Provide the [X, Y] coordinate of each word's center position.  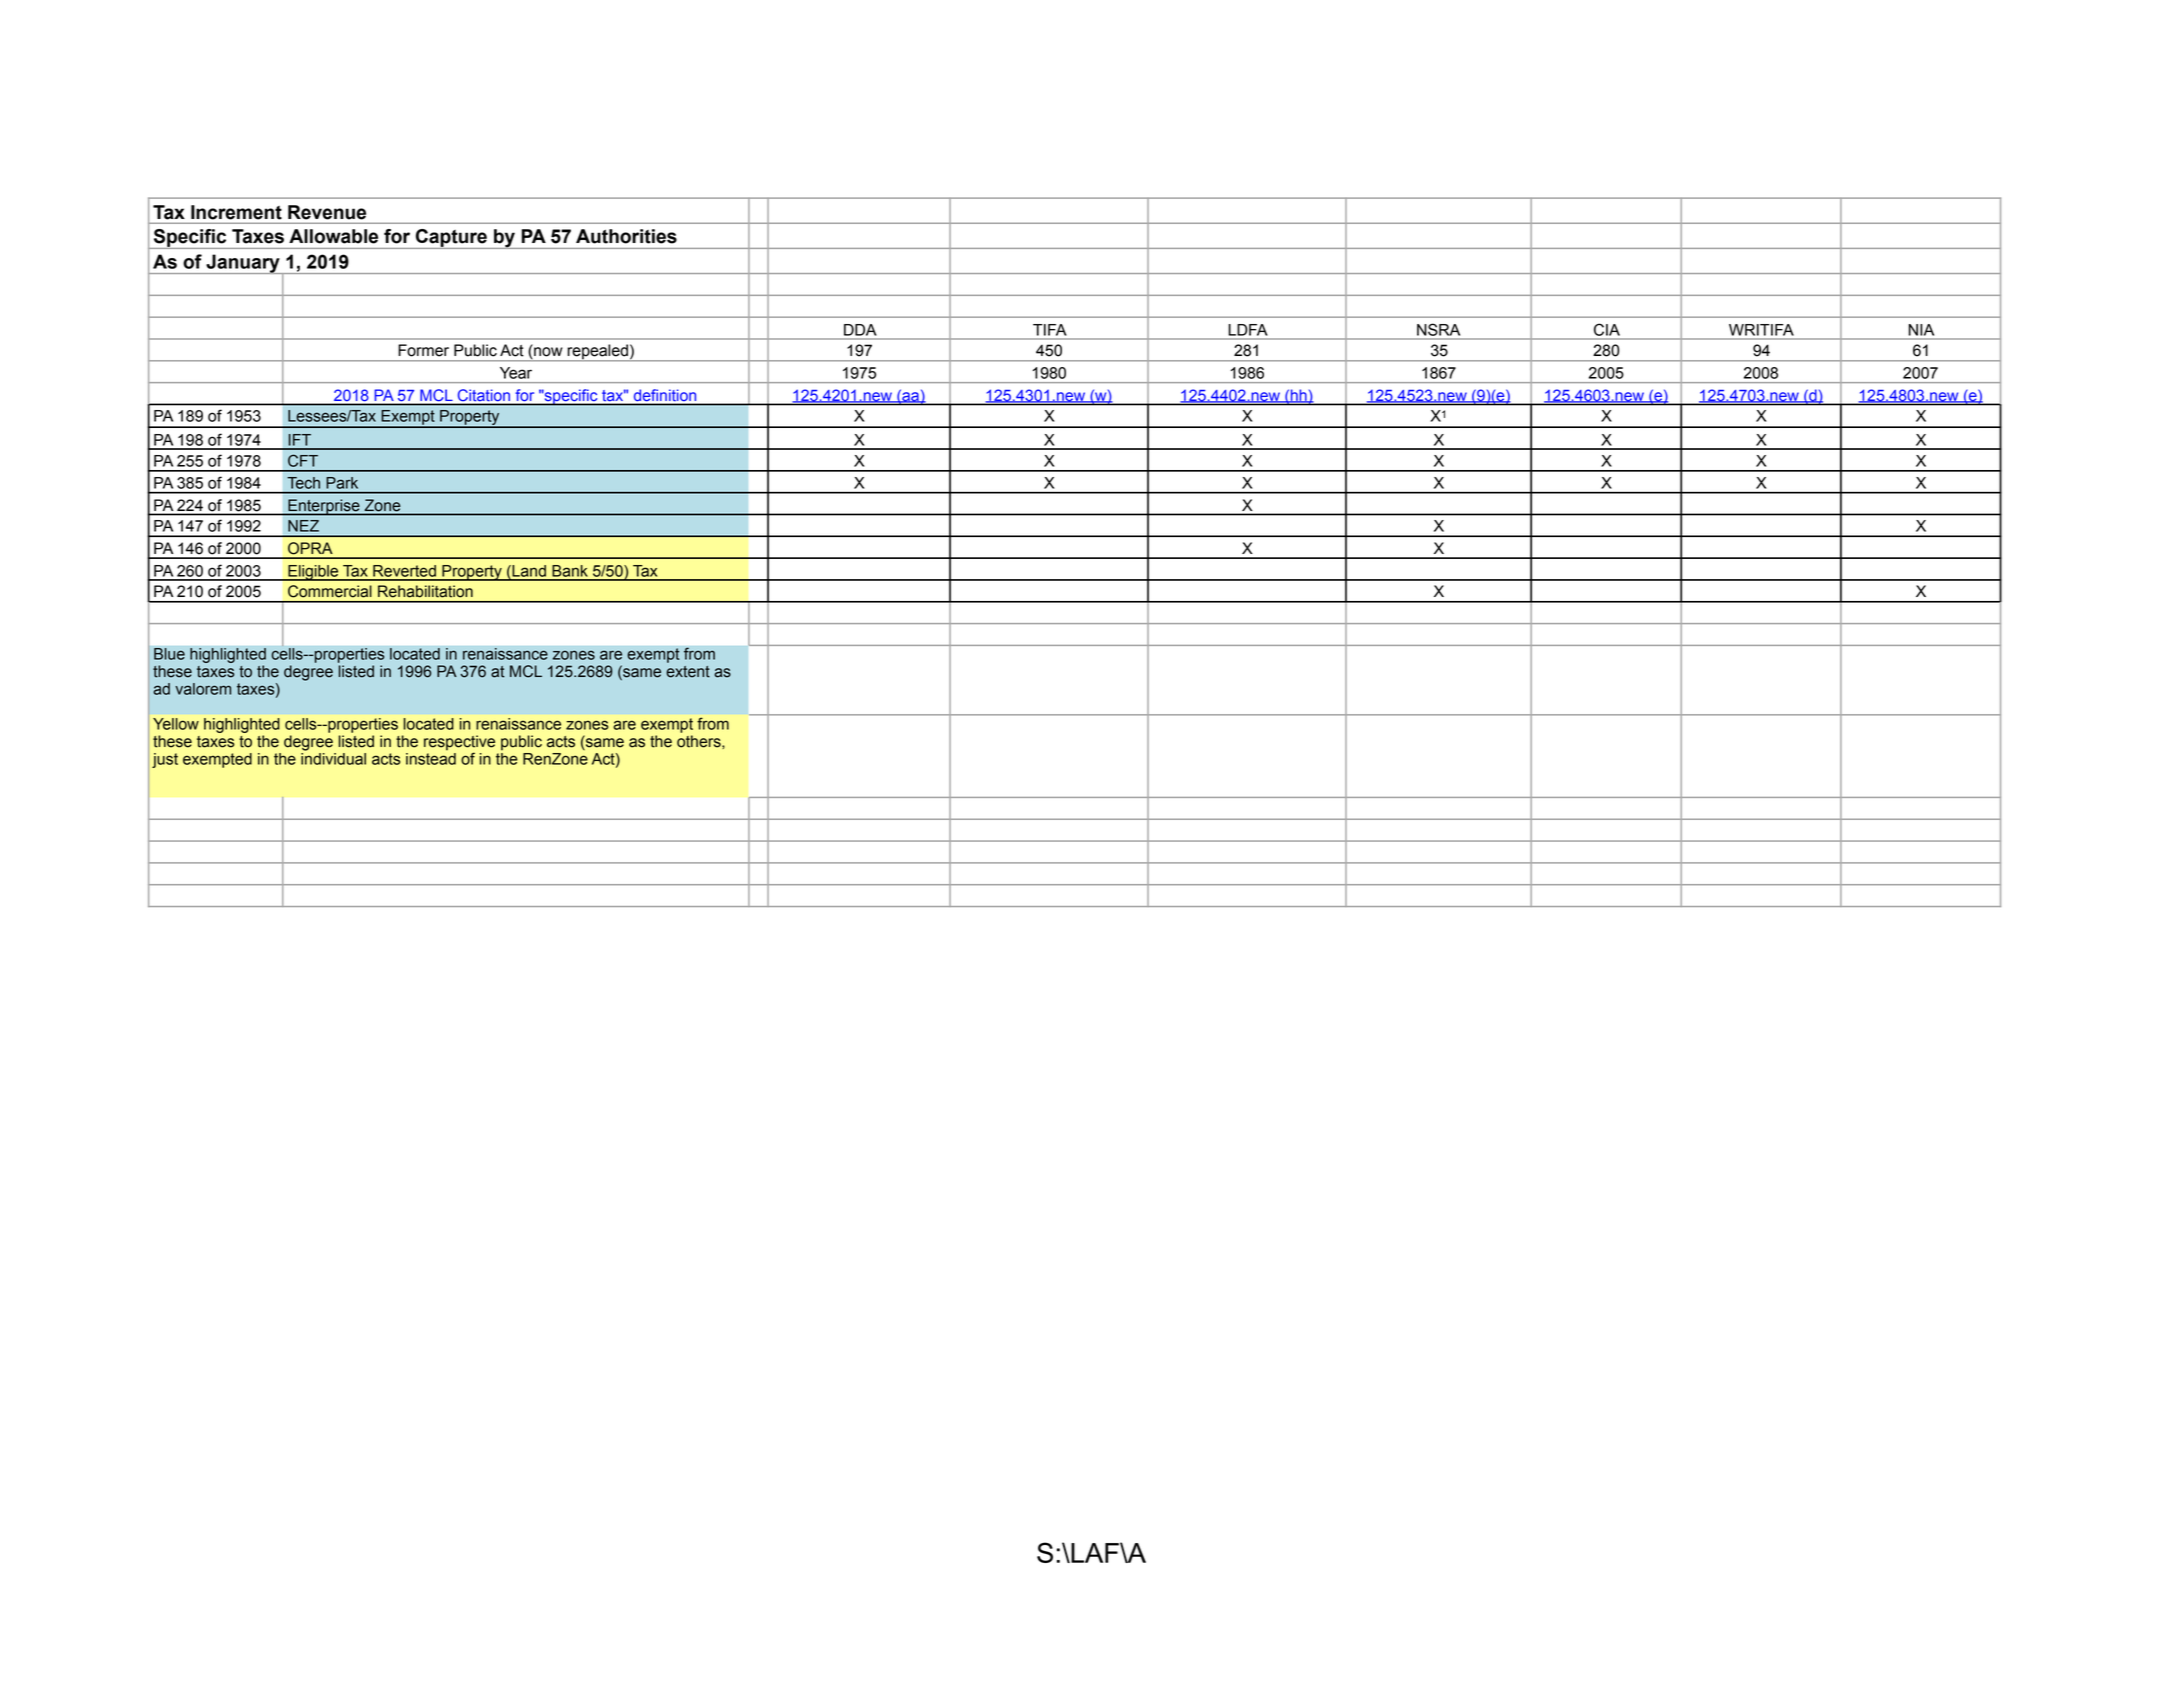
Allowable [333, 236]
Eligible [313, 573]
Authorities [626, 236]
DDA [860, 330]
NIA [1921, 330]
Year [516, 373]
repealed [598, 353]
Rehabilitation [425, 591]
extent [688, 672]
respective [459, 744]
